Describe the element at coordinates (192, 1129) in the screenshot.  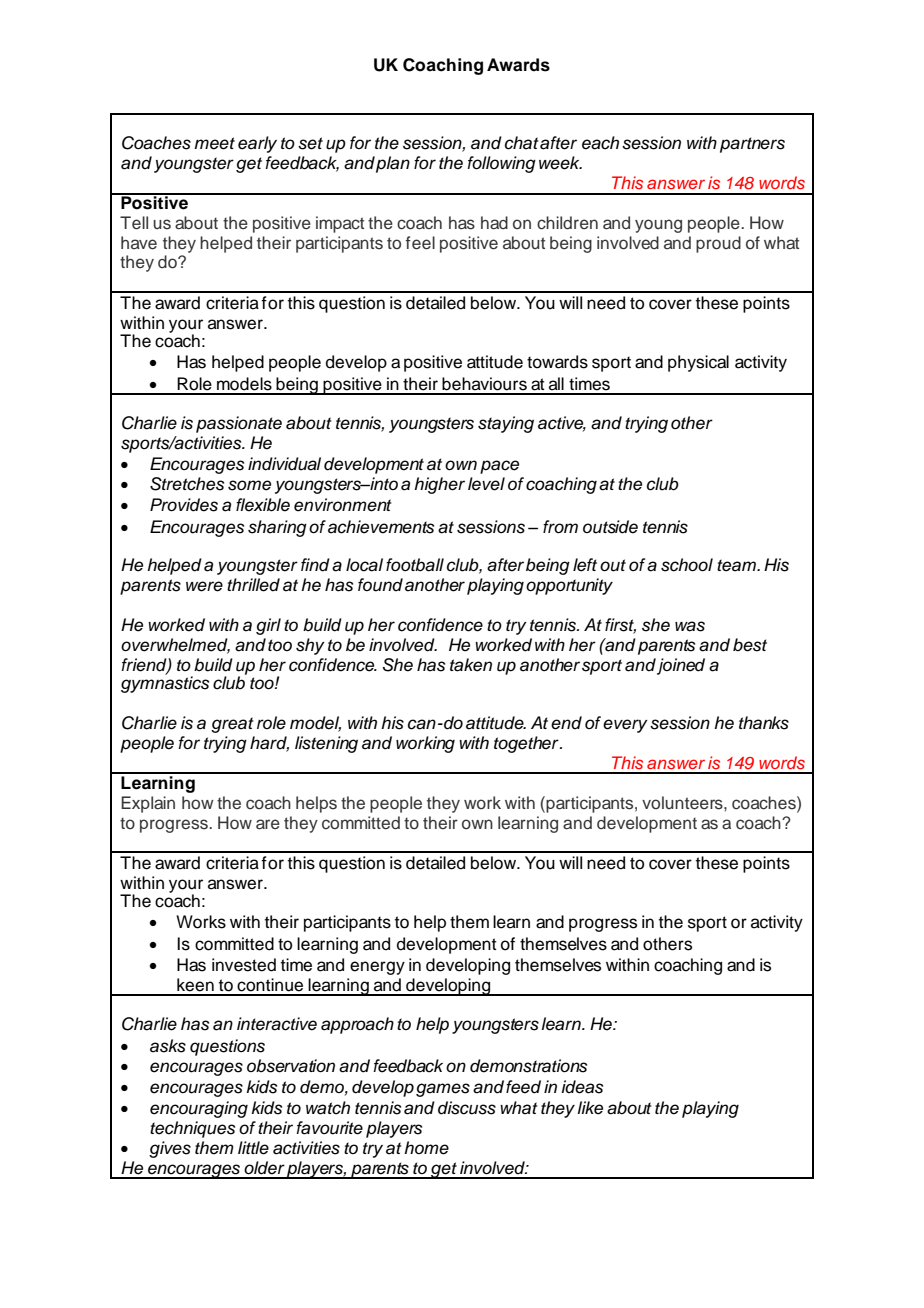
I see `techniques` at that location.
